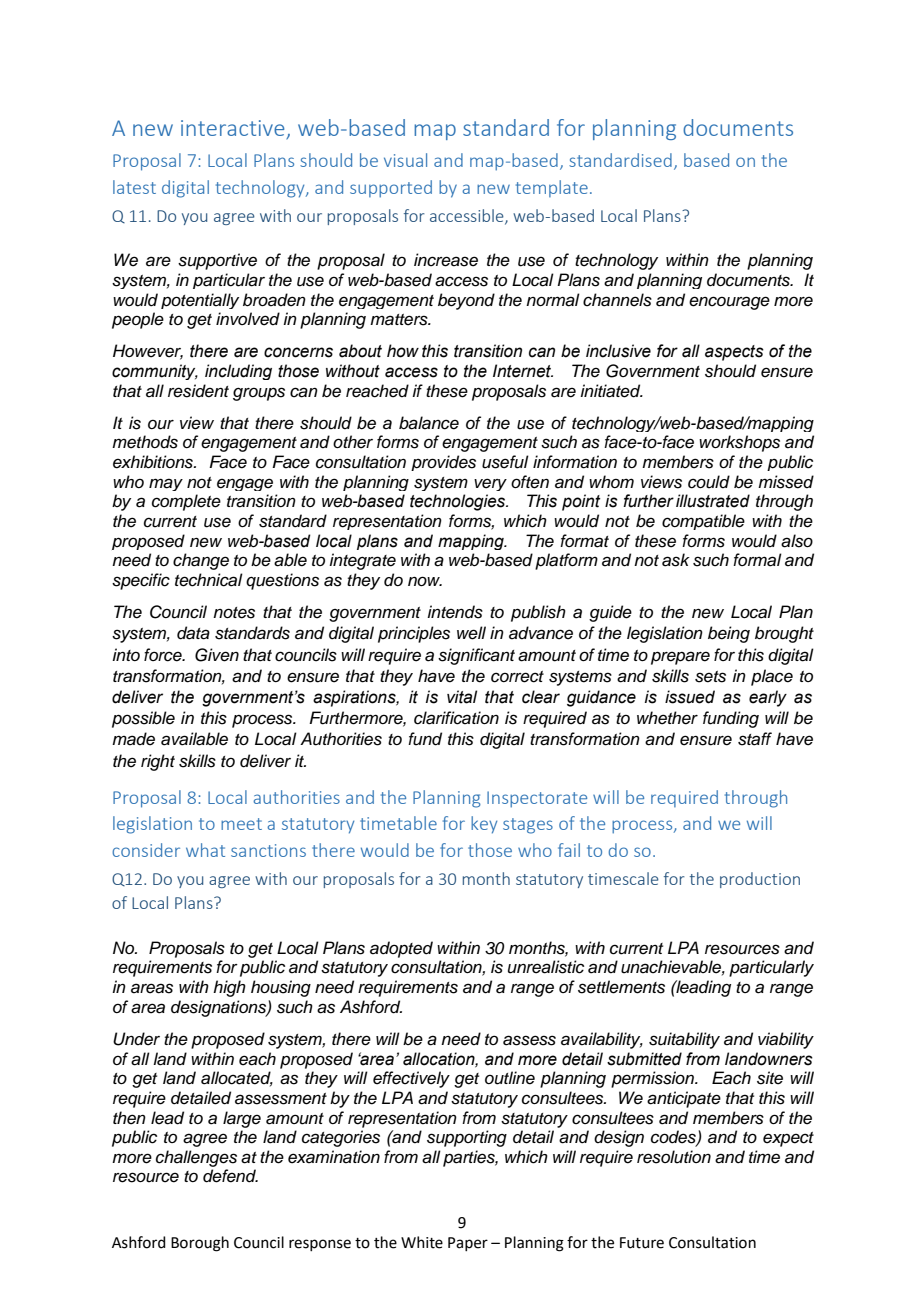 The image size is (924, 1308). I want to click on interactive, so click(232, 128).
